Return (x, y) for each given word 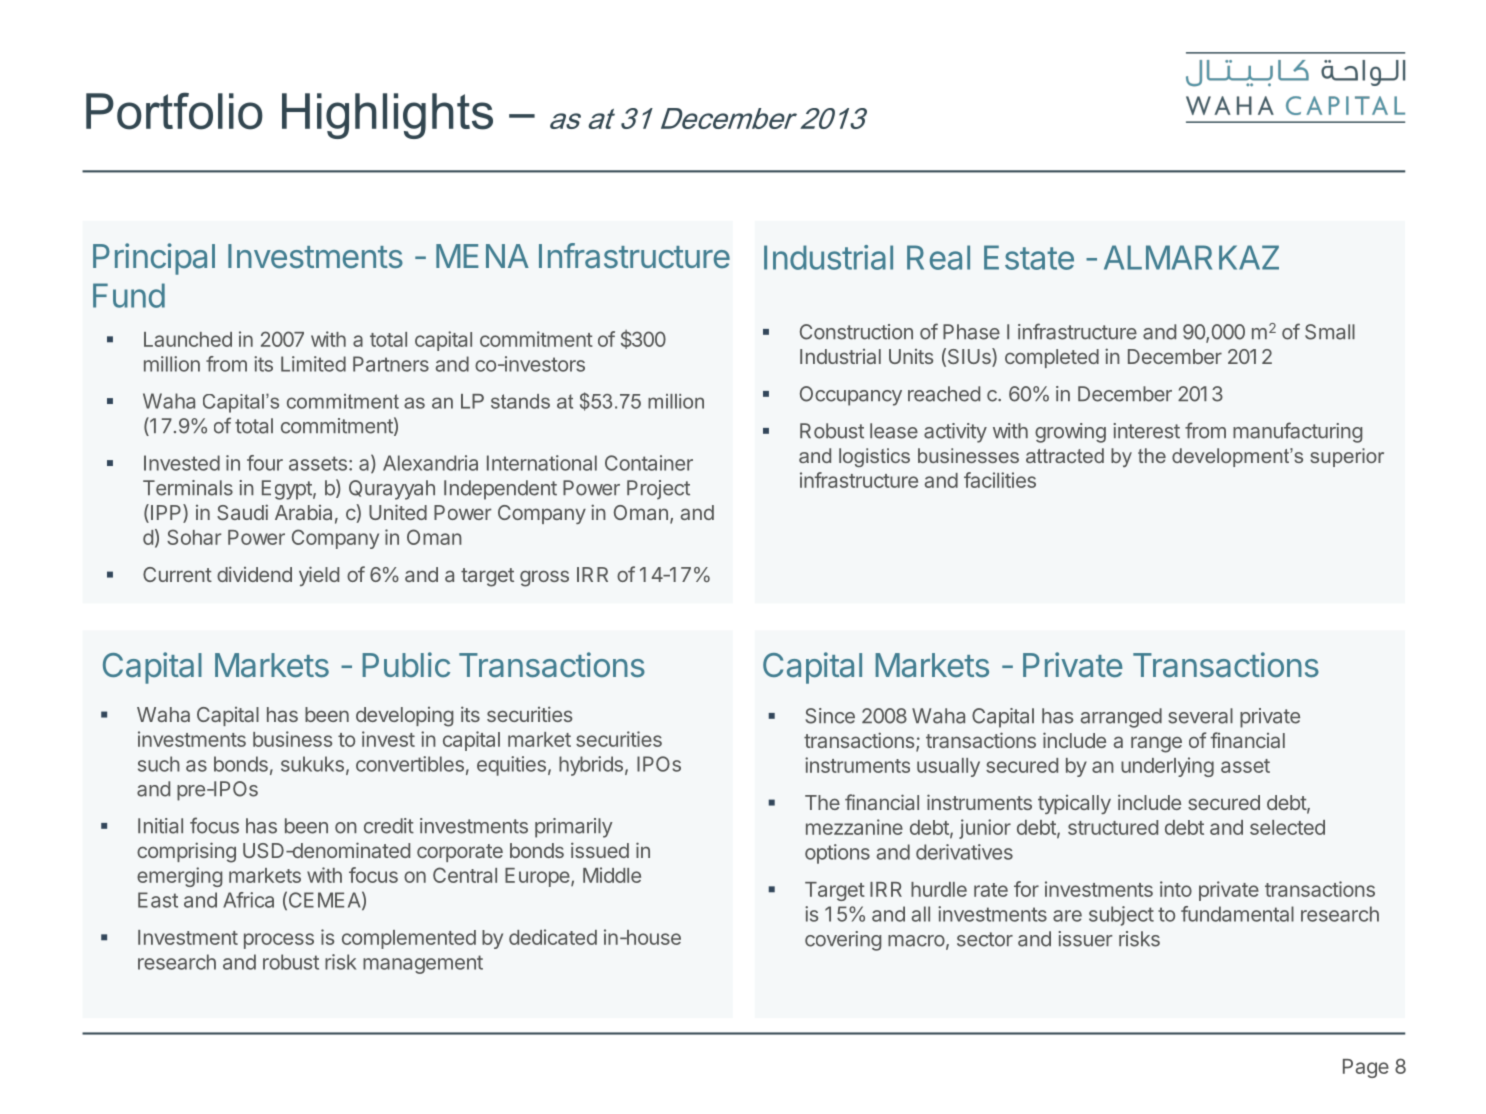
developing (405, 717)
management (423, 964)
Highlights (387, 116)
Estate (1029, 257)
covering (843, 941)
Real (938, 257)
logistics (874, 457)
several (1200, 716)
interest (1147, 431)
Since (830, 716)
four (265, 463)
